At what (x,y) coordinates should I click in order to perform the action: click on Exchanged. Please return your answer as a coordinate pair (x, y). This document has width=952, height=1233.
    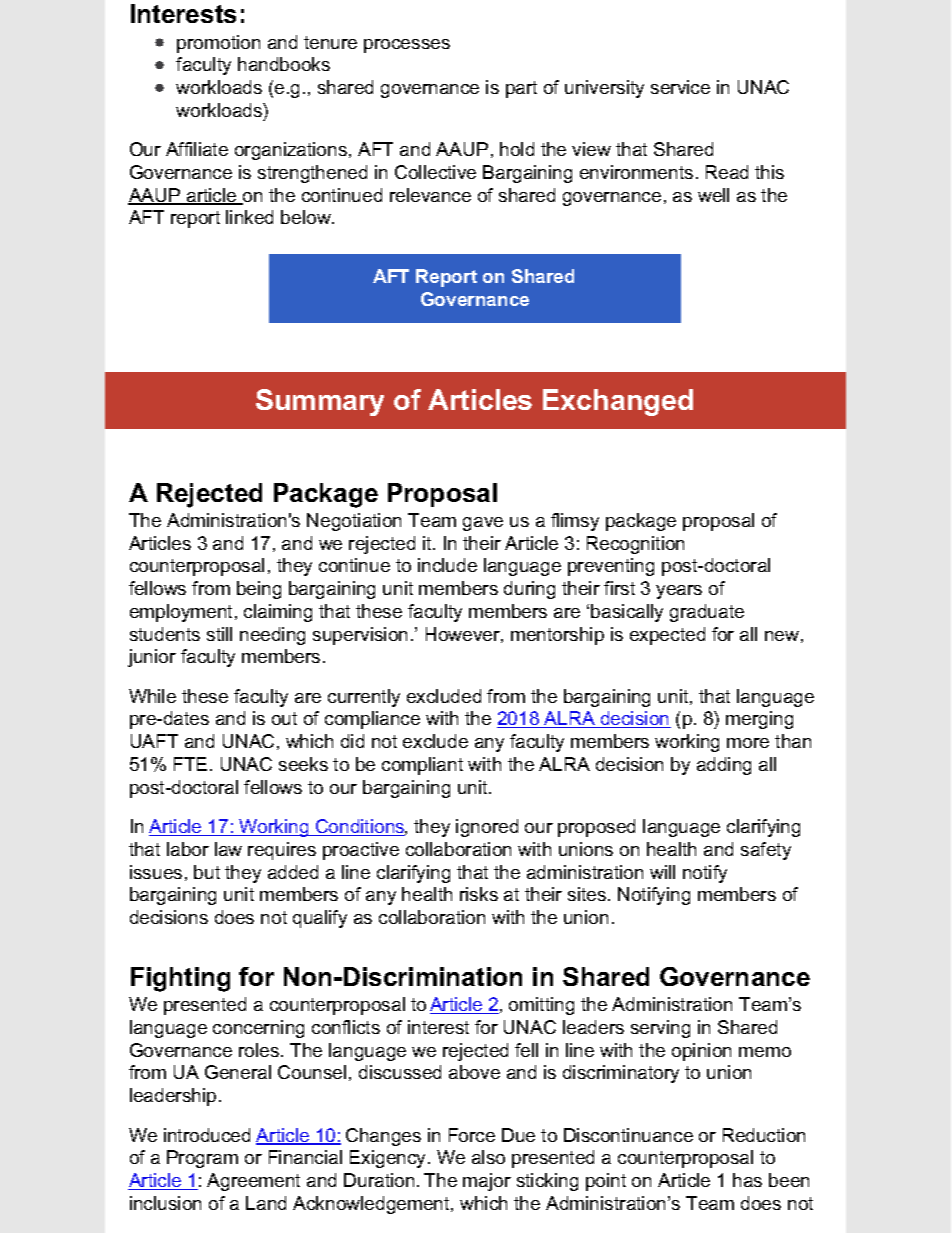
    Looking at the image, I should click on (618, 402).
